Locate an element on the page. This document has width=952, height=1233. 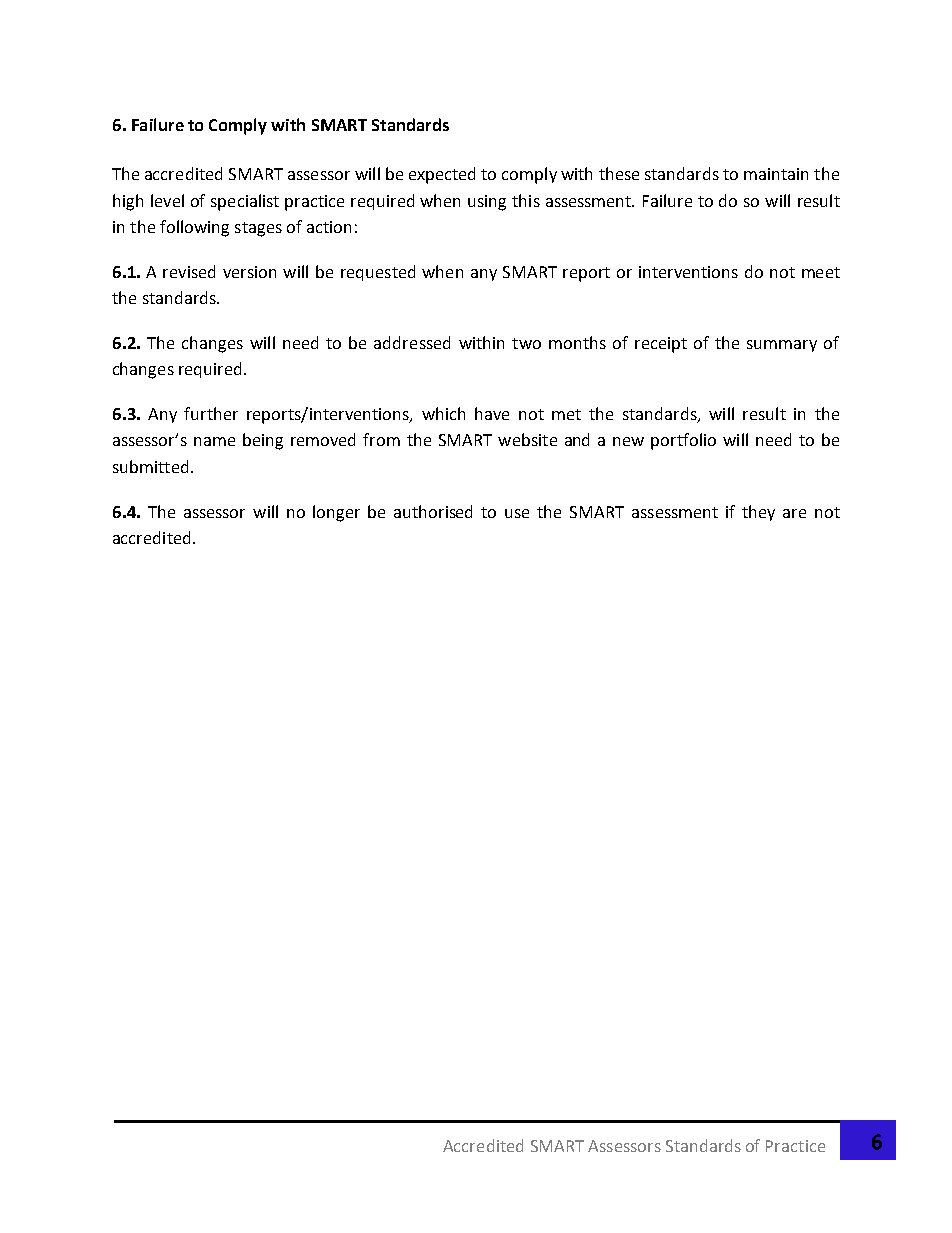
two is located at coordinates (526, 343).
